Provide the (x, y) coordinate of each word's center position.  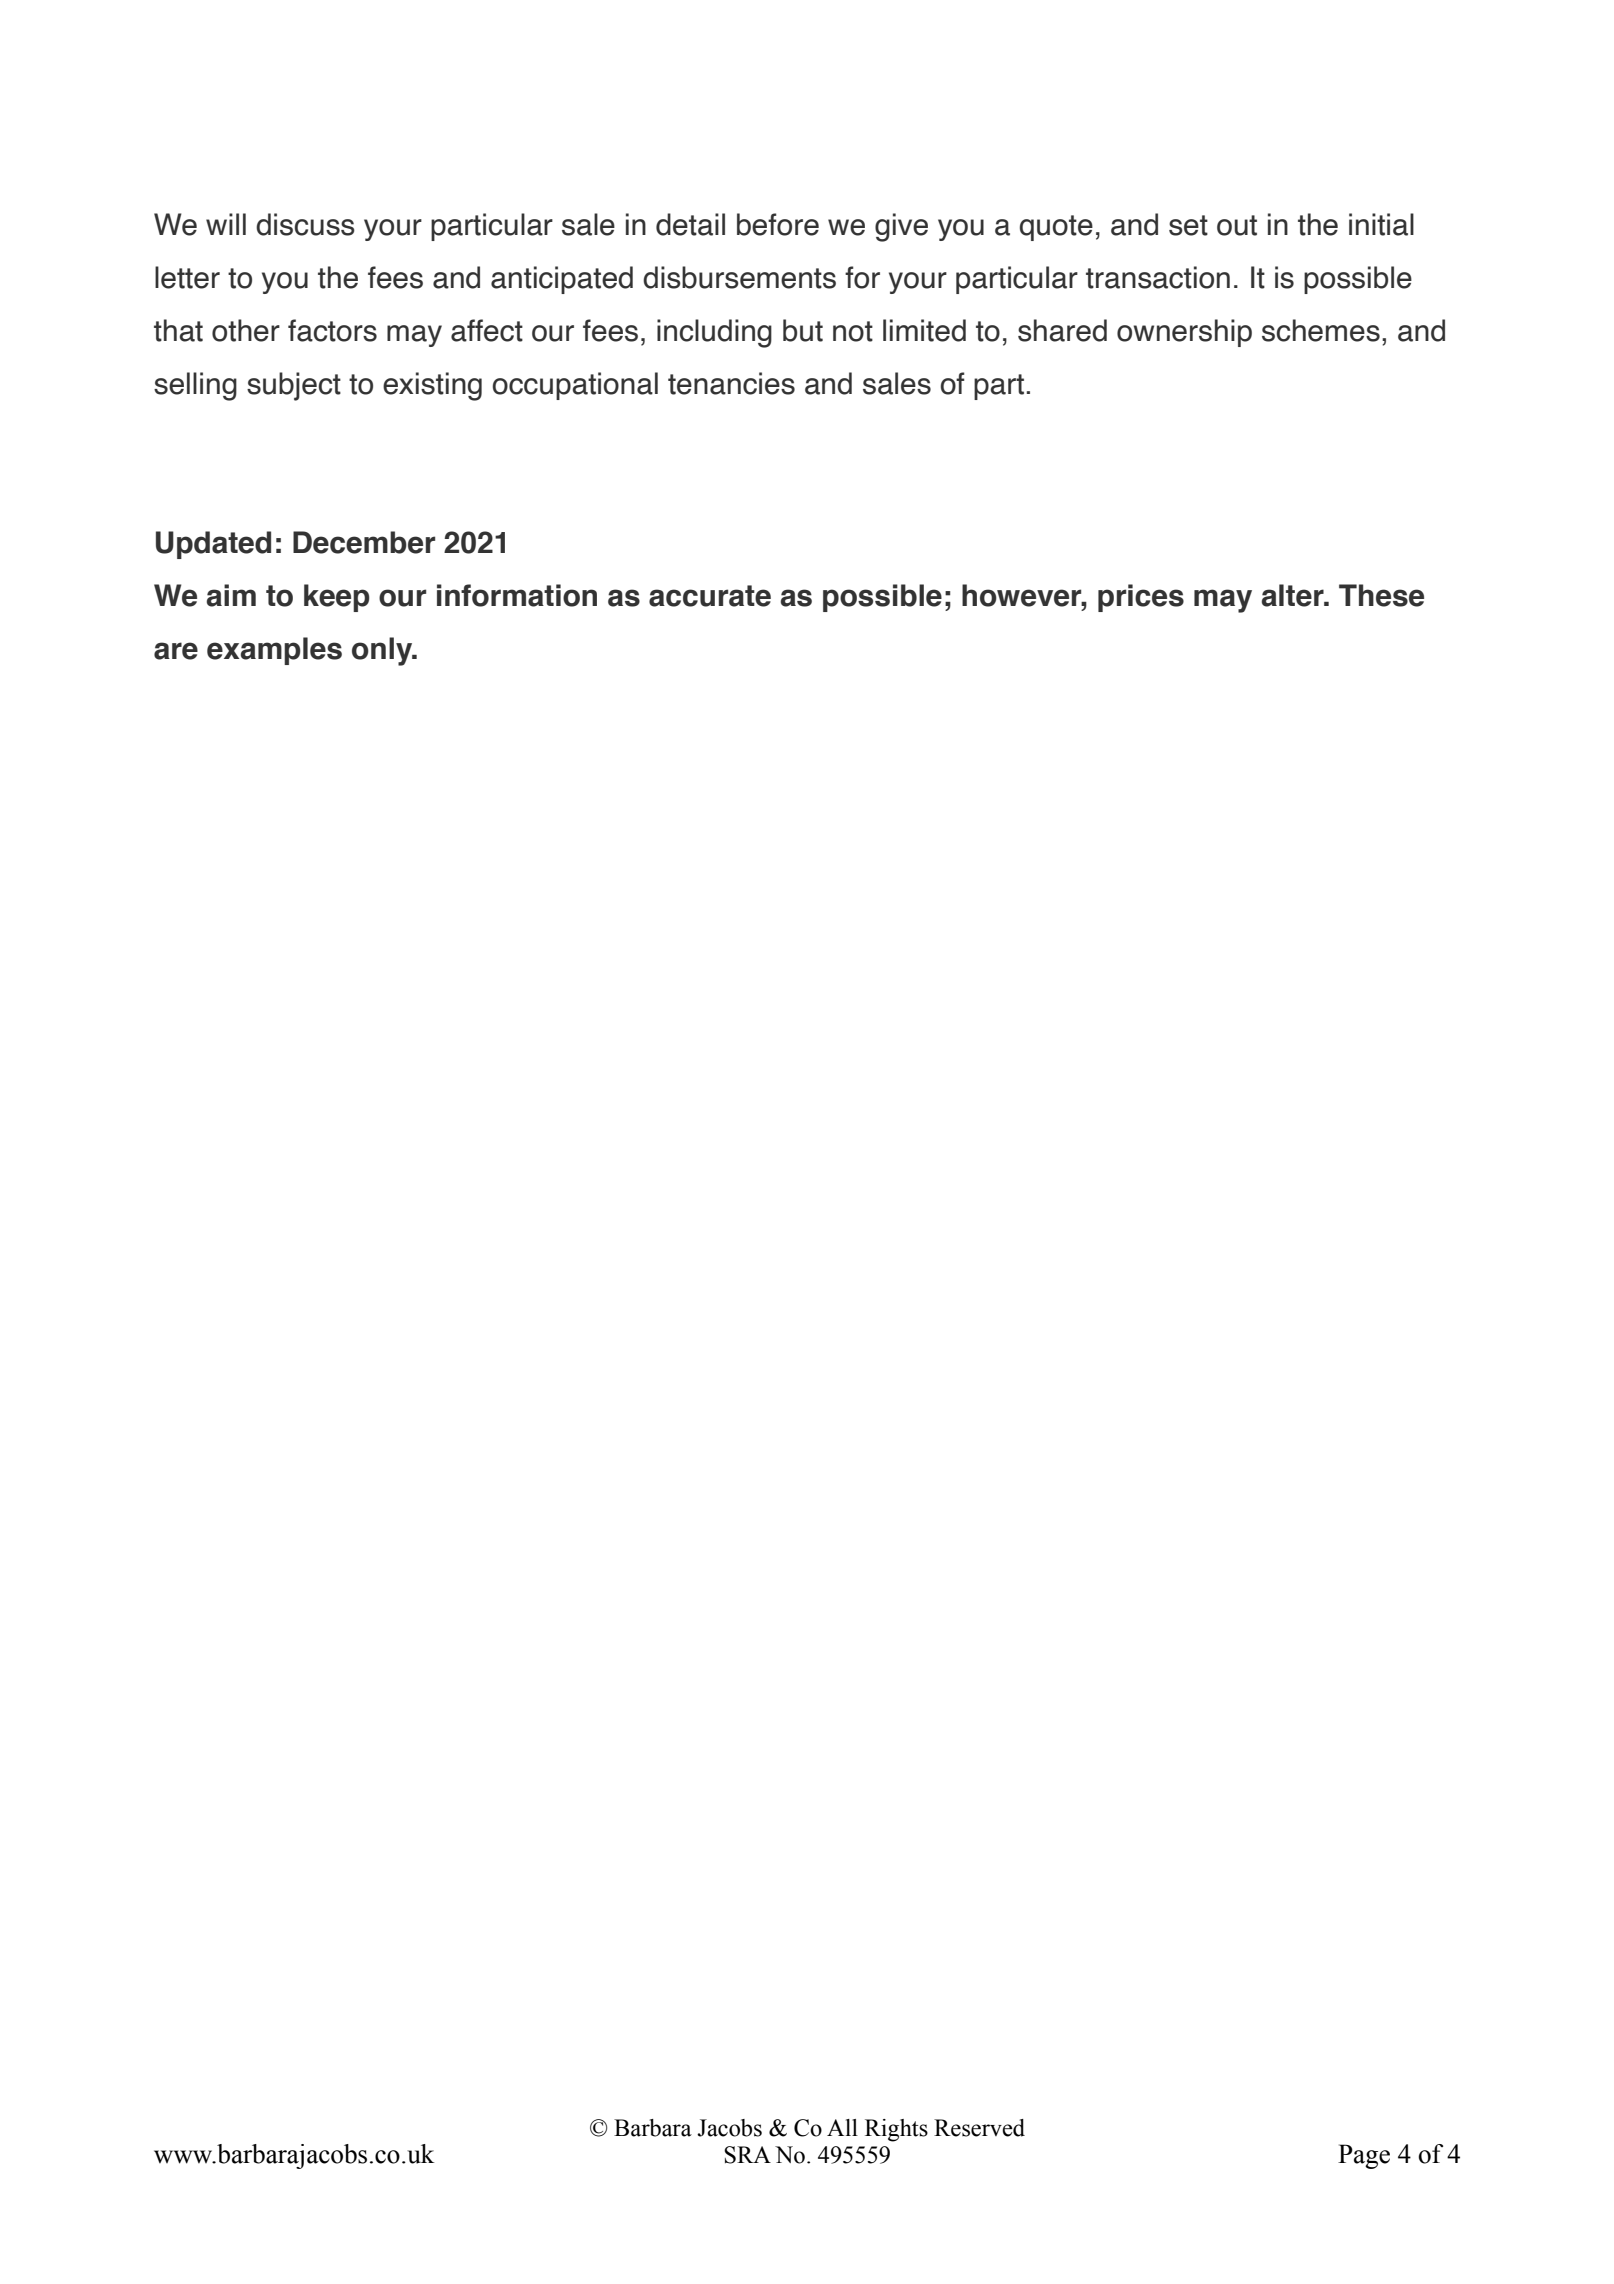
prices (1141, 598)
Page (1364, 2156)
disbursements (739, 277)
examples (274, 651)
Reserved (979, 2128)
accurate (710, 596)
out (1237, 225)
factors (332, 330)
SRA (747, 2155)
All (842, 2127)
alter (1294, 595)
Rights (896, 2130)
